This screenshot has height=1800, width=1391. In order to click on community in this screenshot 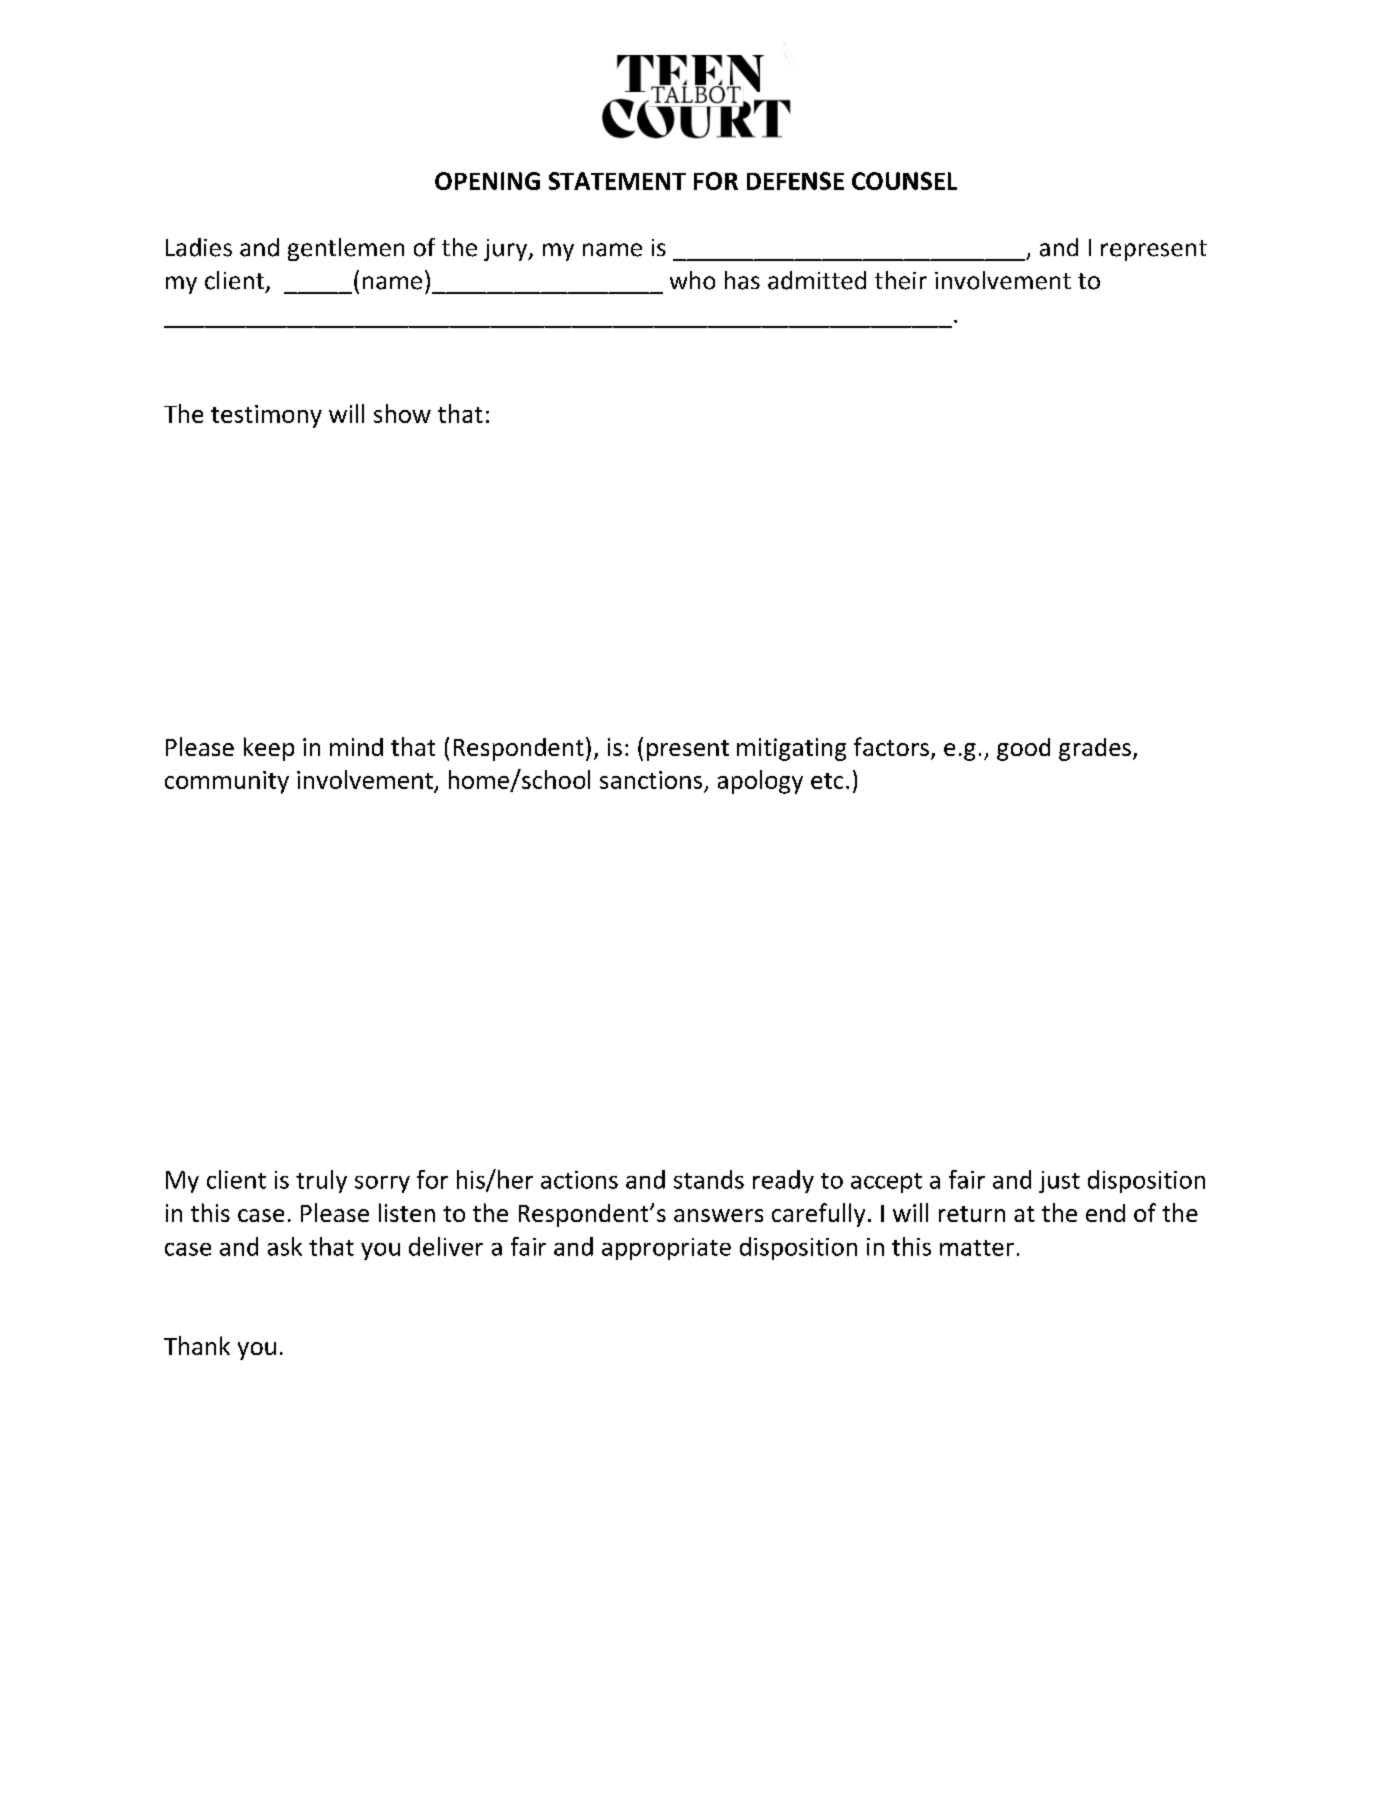, I will do `click(227, 782)`.
